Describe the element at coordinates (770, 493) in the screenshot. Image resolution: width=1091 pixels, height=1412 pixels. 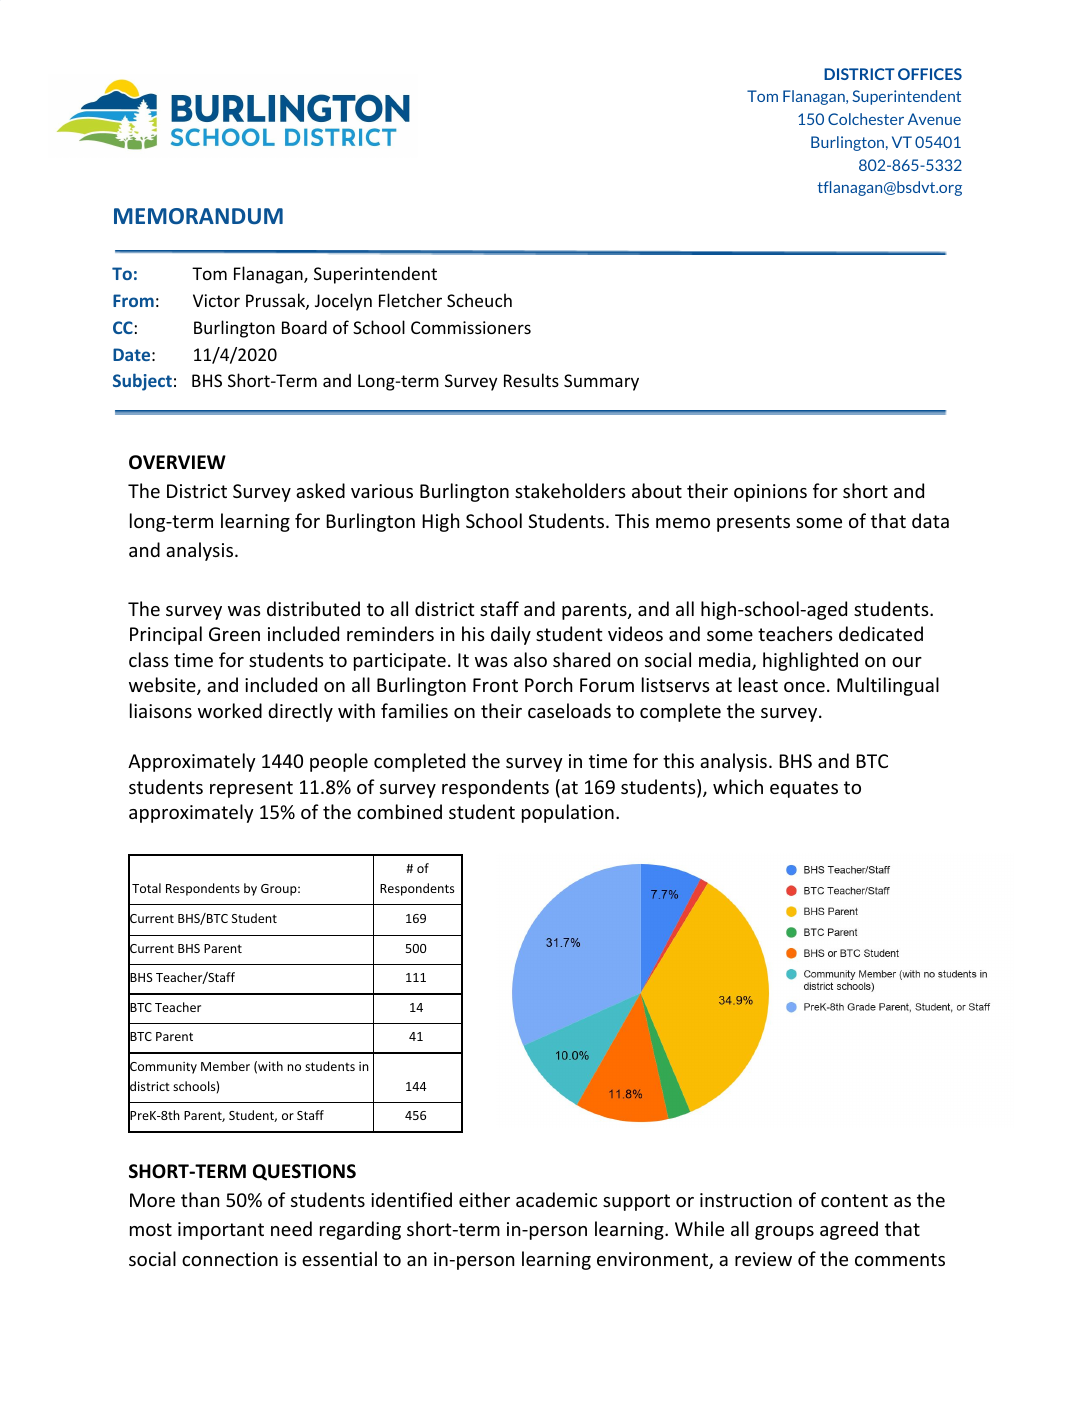
I see `opinions` at that location.
